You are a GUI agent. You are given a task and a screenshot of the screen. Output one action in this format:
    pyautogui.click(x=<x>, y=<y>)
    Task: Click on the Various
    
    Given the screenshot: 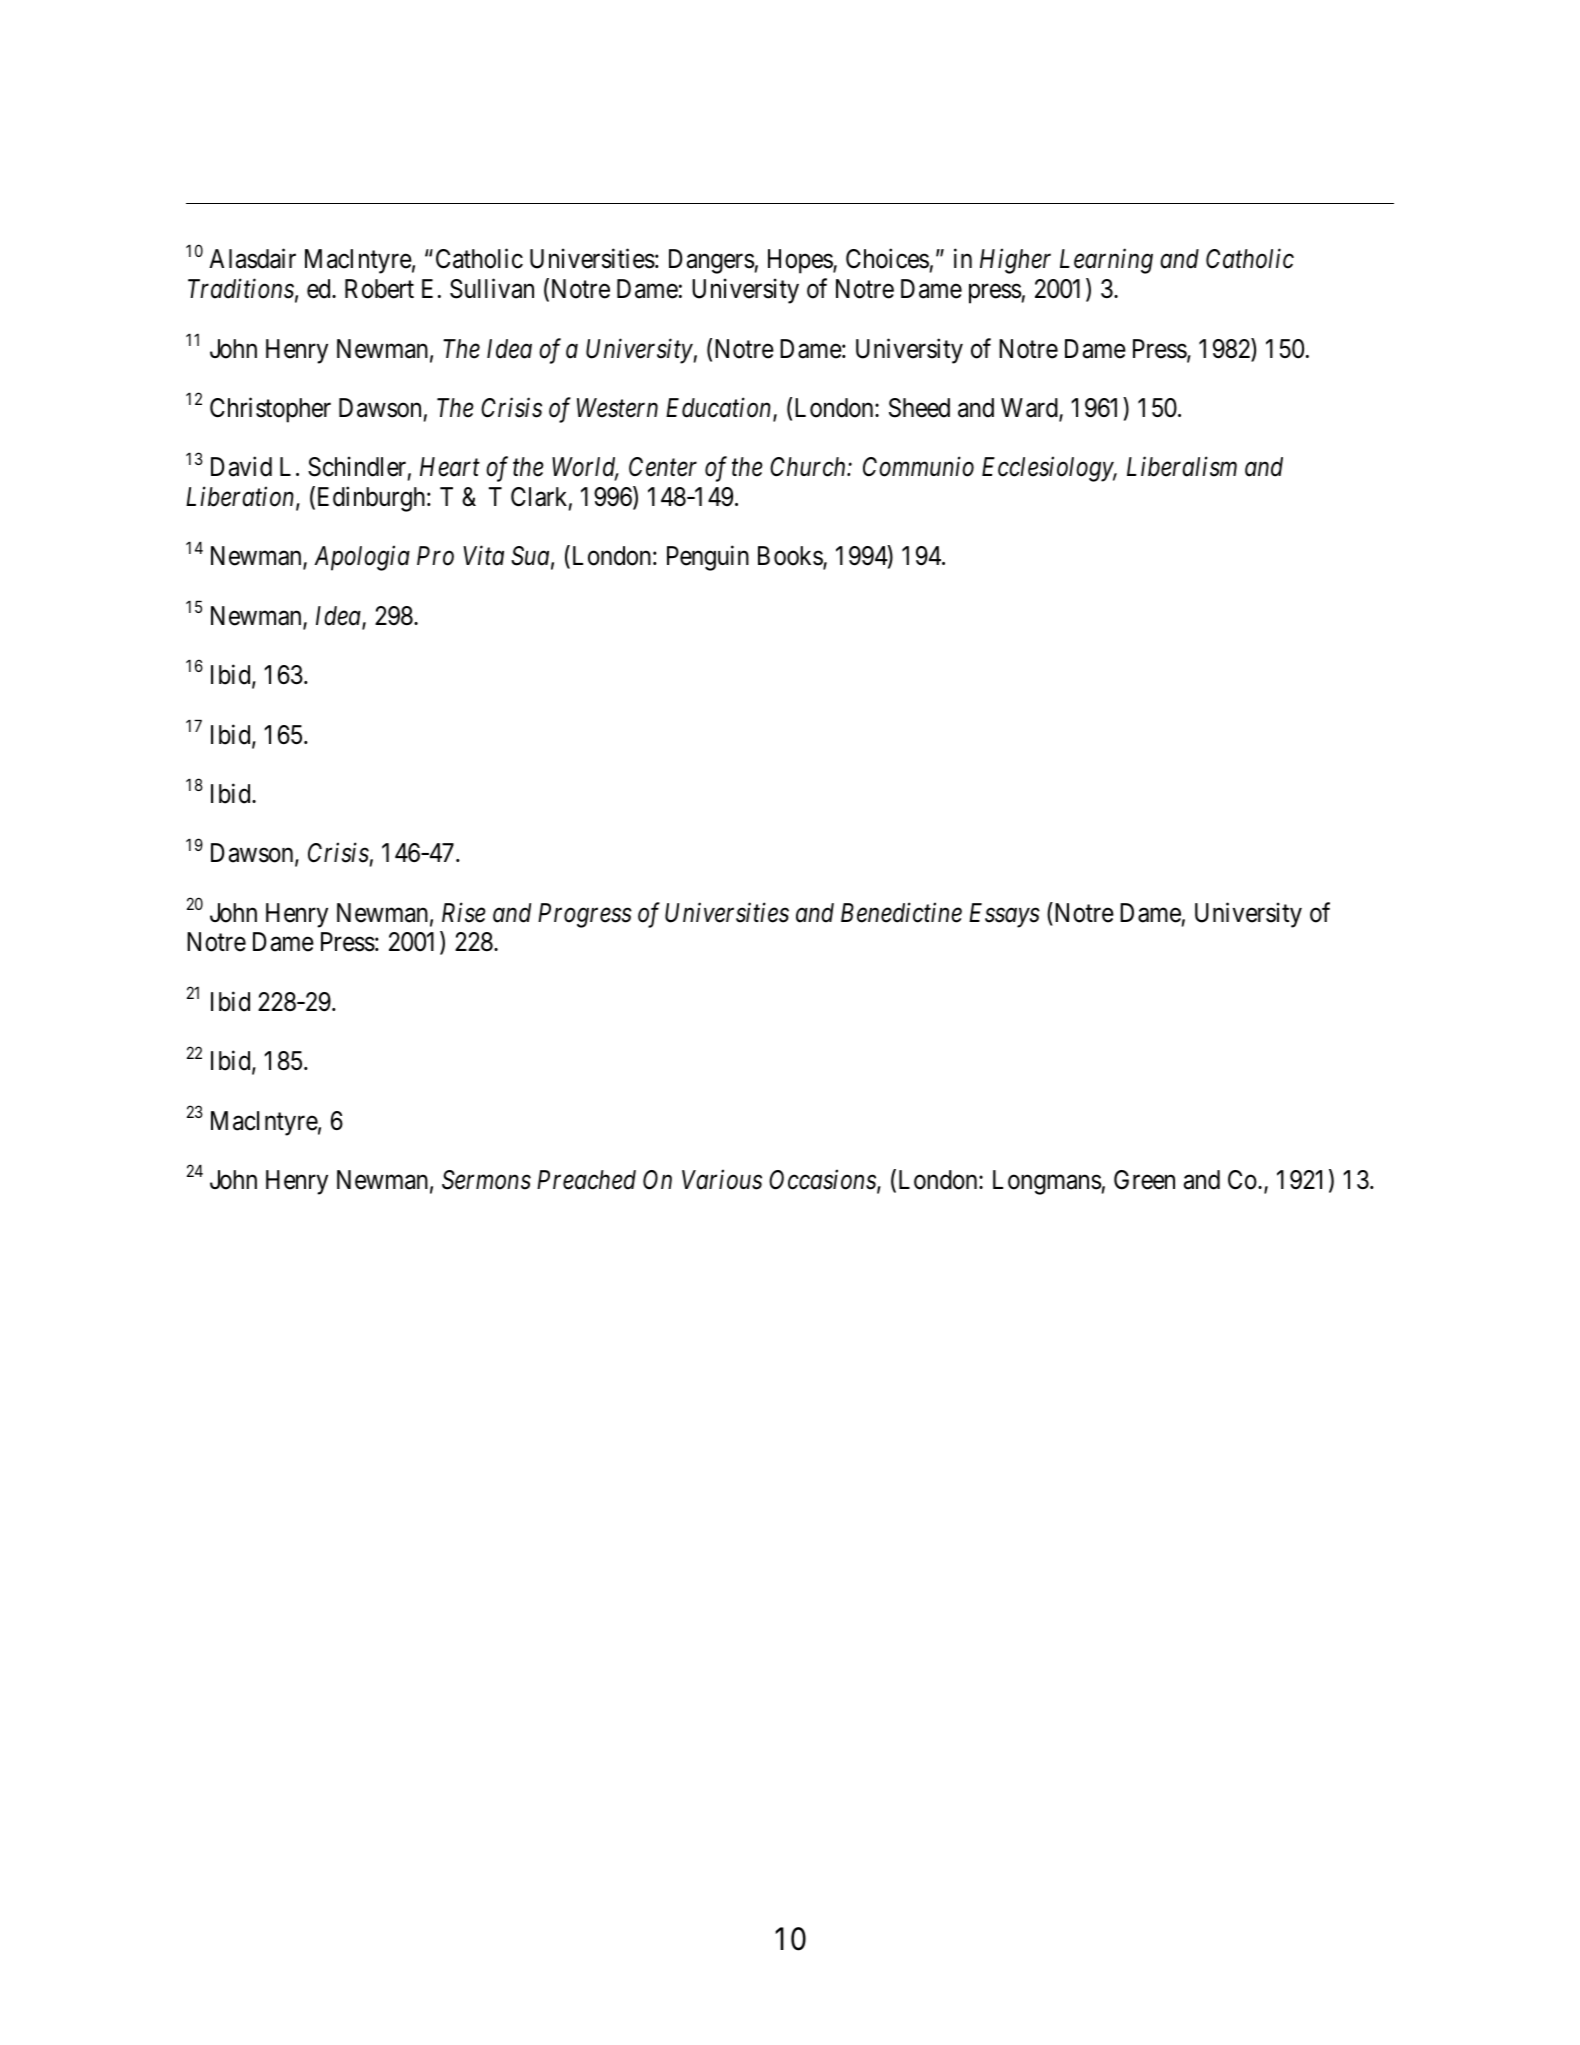 What is the action you would take?
    pyautogui.click(x=722, y=1180)
